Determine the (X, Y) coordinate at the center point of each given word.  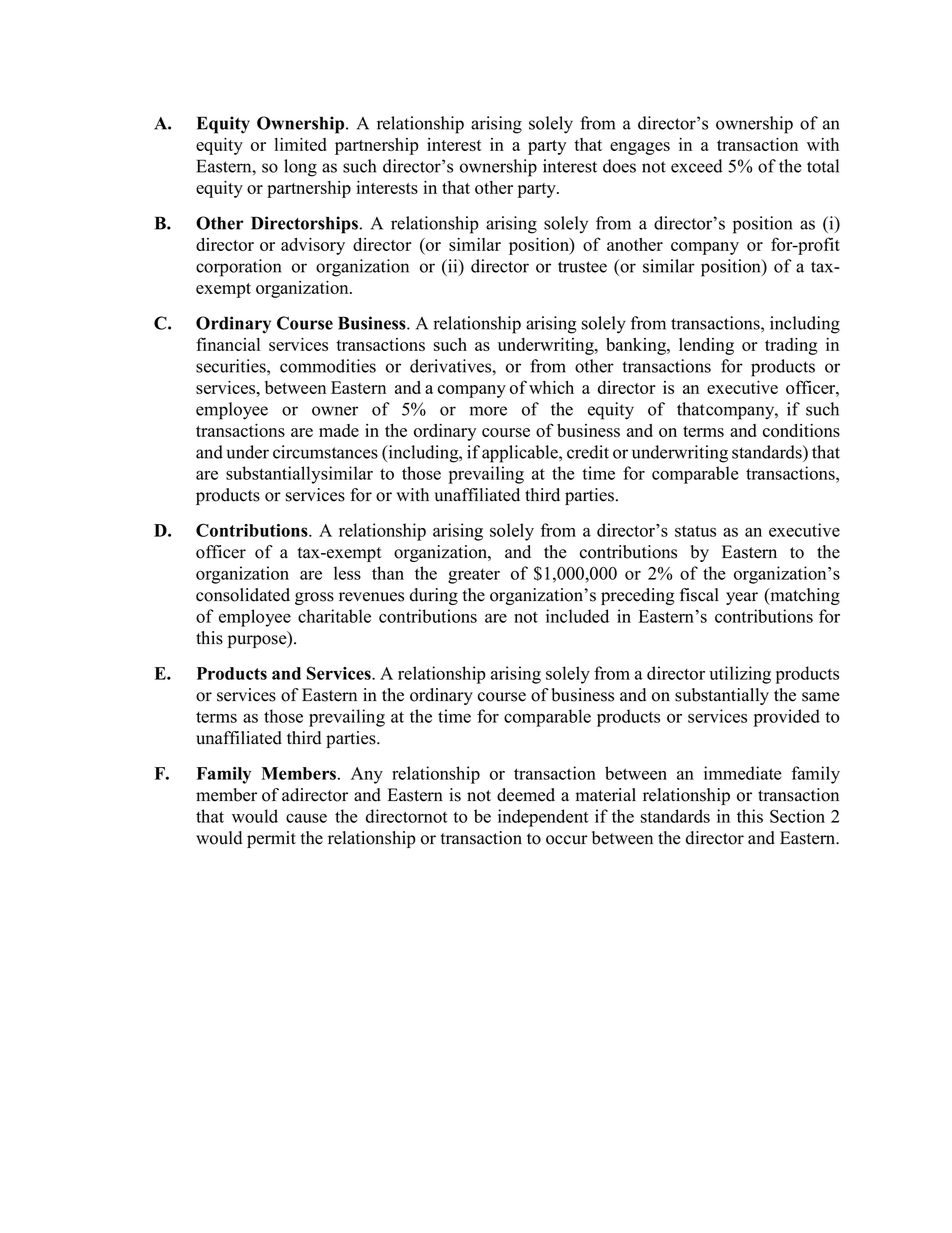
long (300, 168)
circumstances (325, 452)
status (695, 531)
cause (306, 818)
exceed (697, 166)
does (619, 166)
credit (588, 452)
